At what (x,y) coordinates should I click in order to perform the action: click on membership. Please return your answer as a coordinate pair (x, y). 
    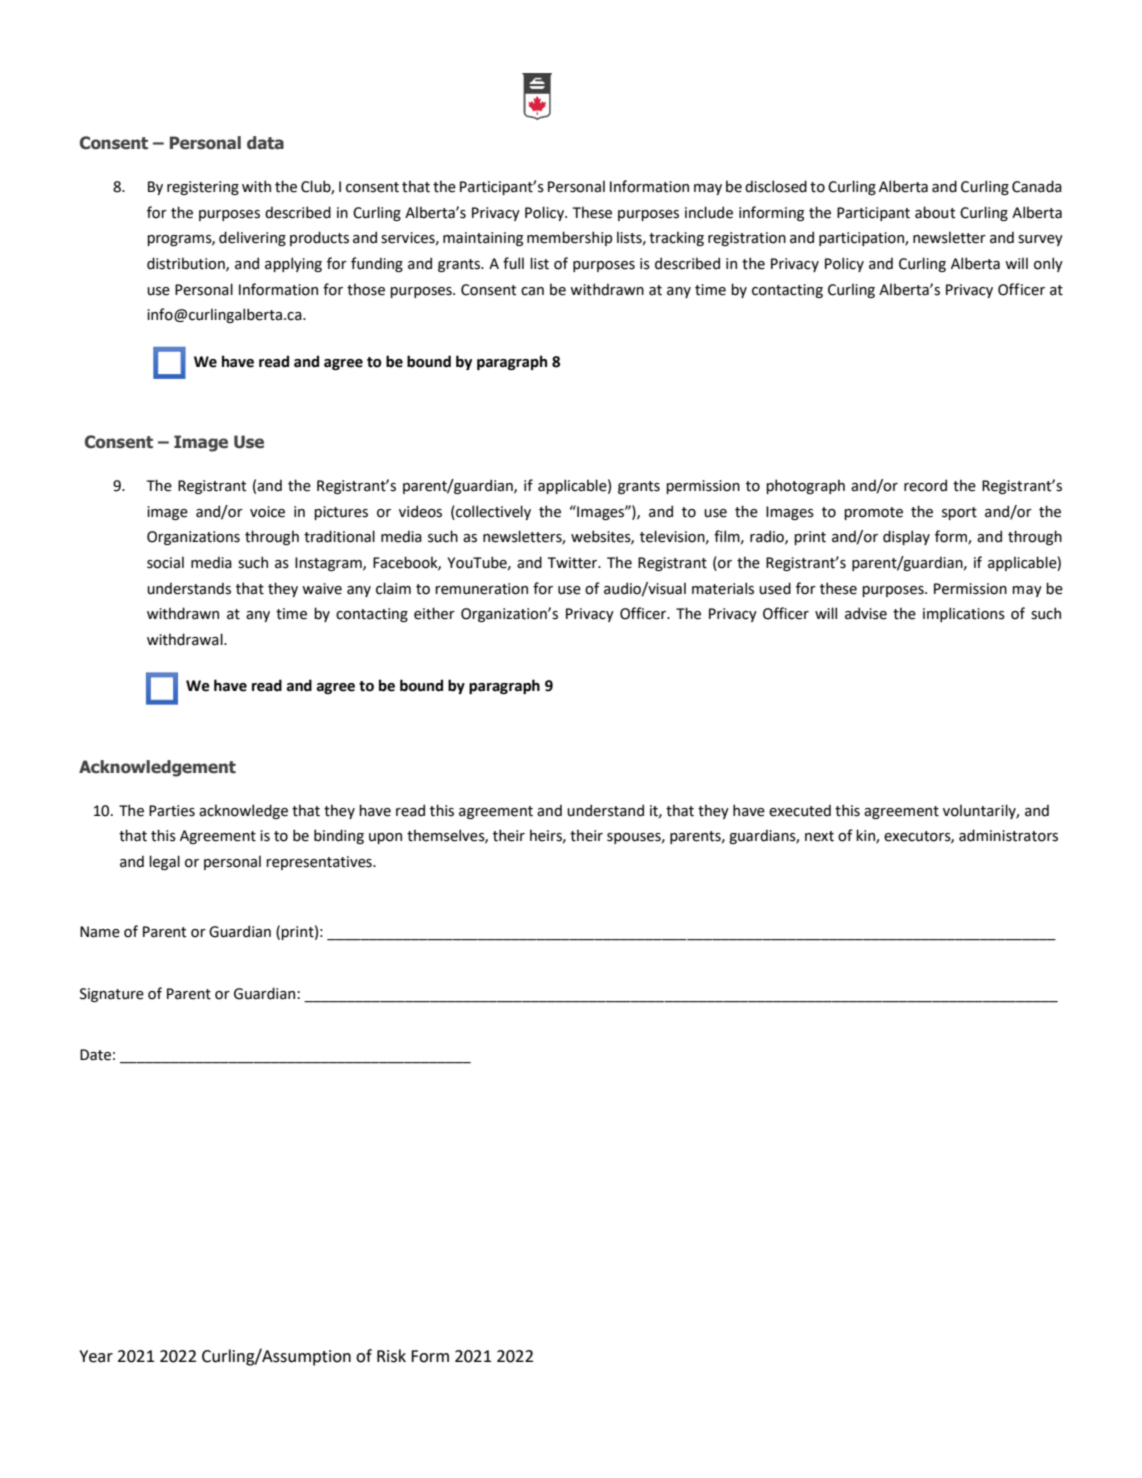
    Looking at the image, I should click on (569, 238).
